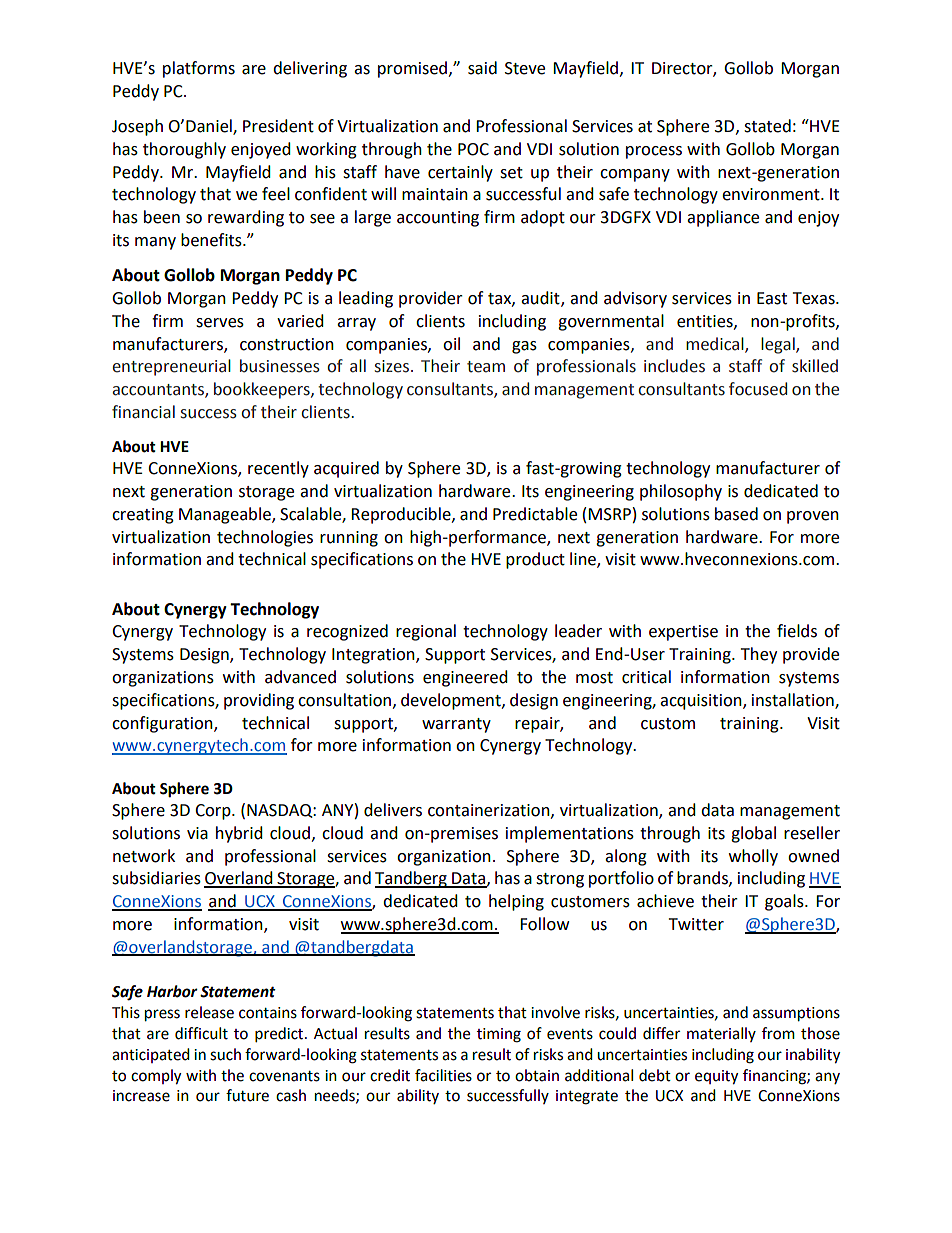  Describe the element at coordinates (482, 68) in the screenshot. I see `said` at that location.
